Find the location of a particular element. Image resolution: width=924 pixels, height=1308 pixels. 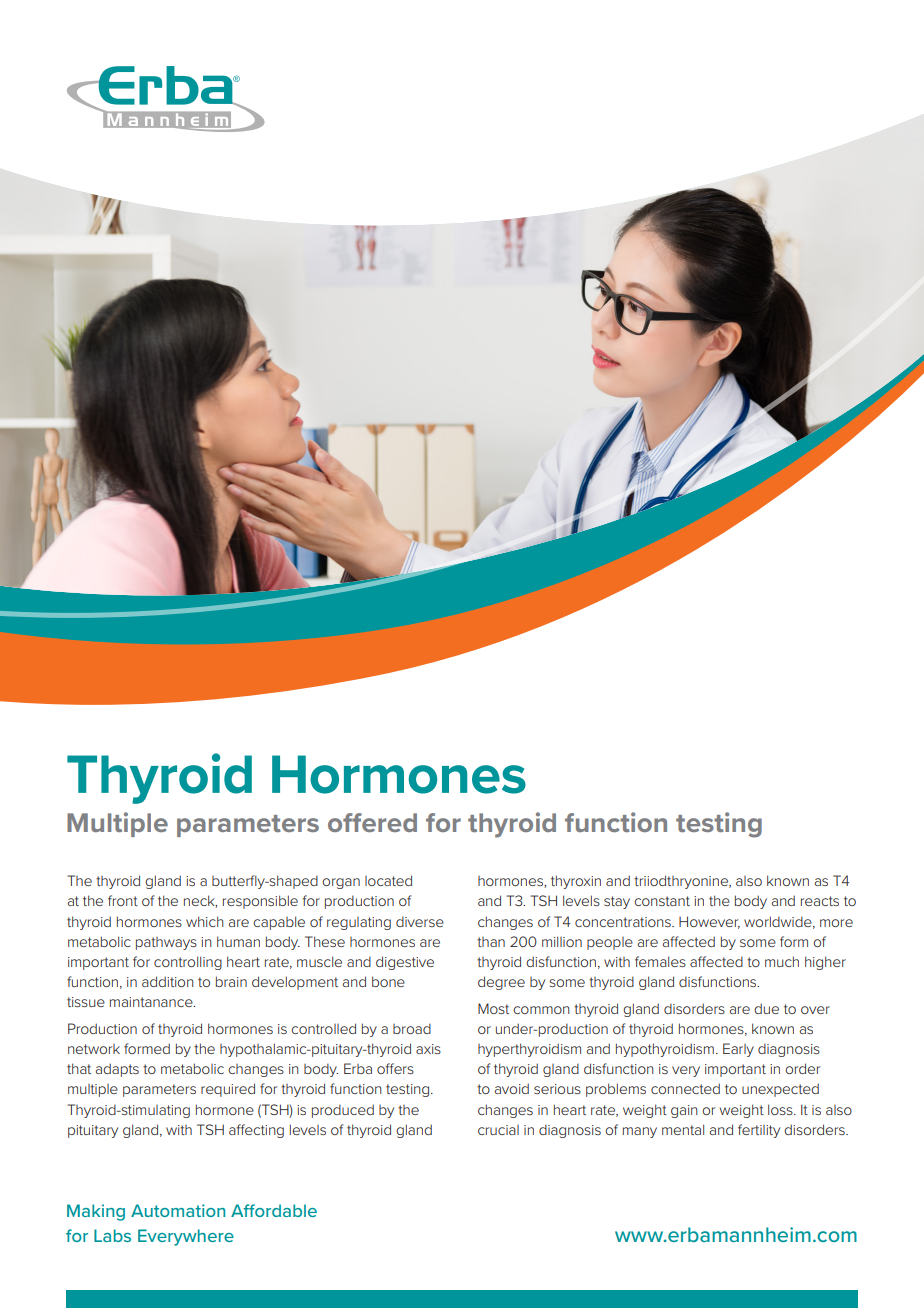

offered is located at coordinates (372, 822).
